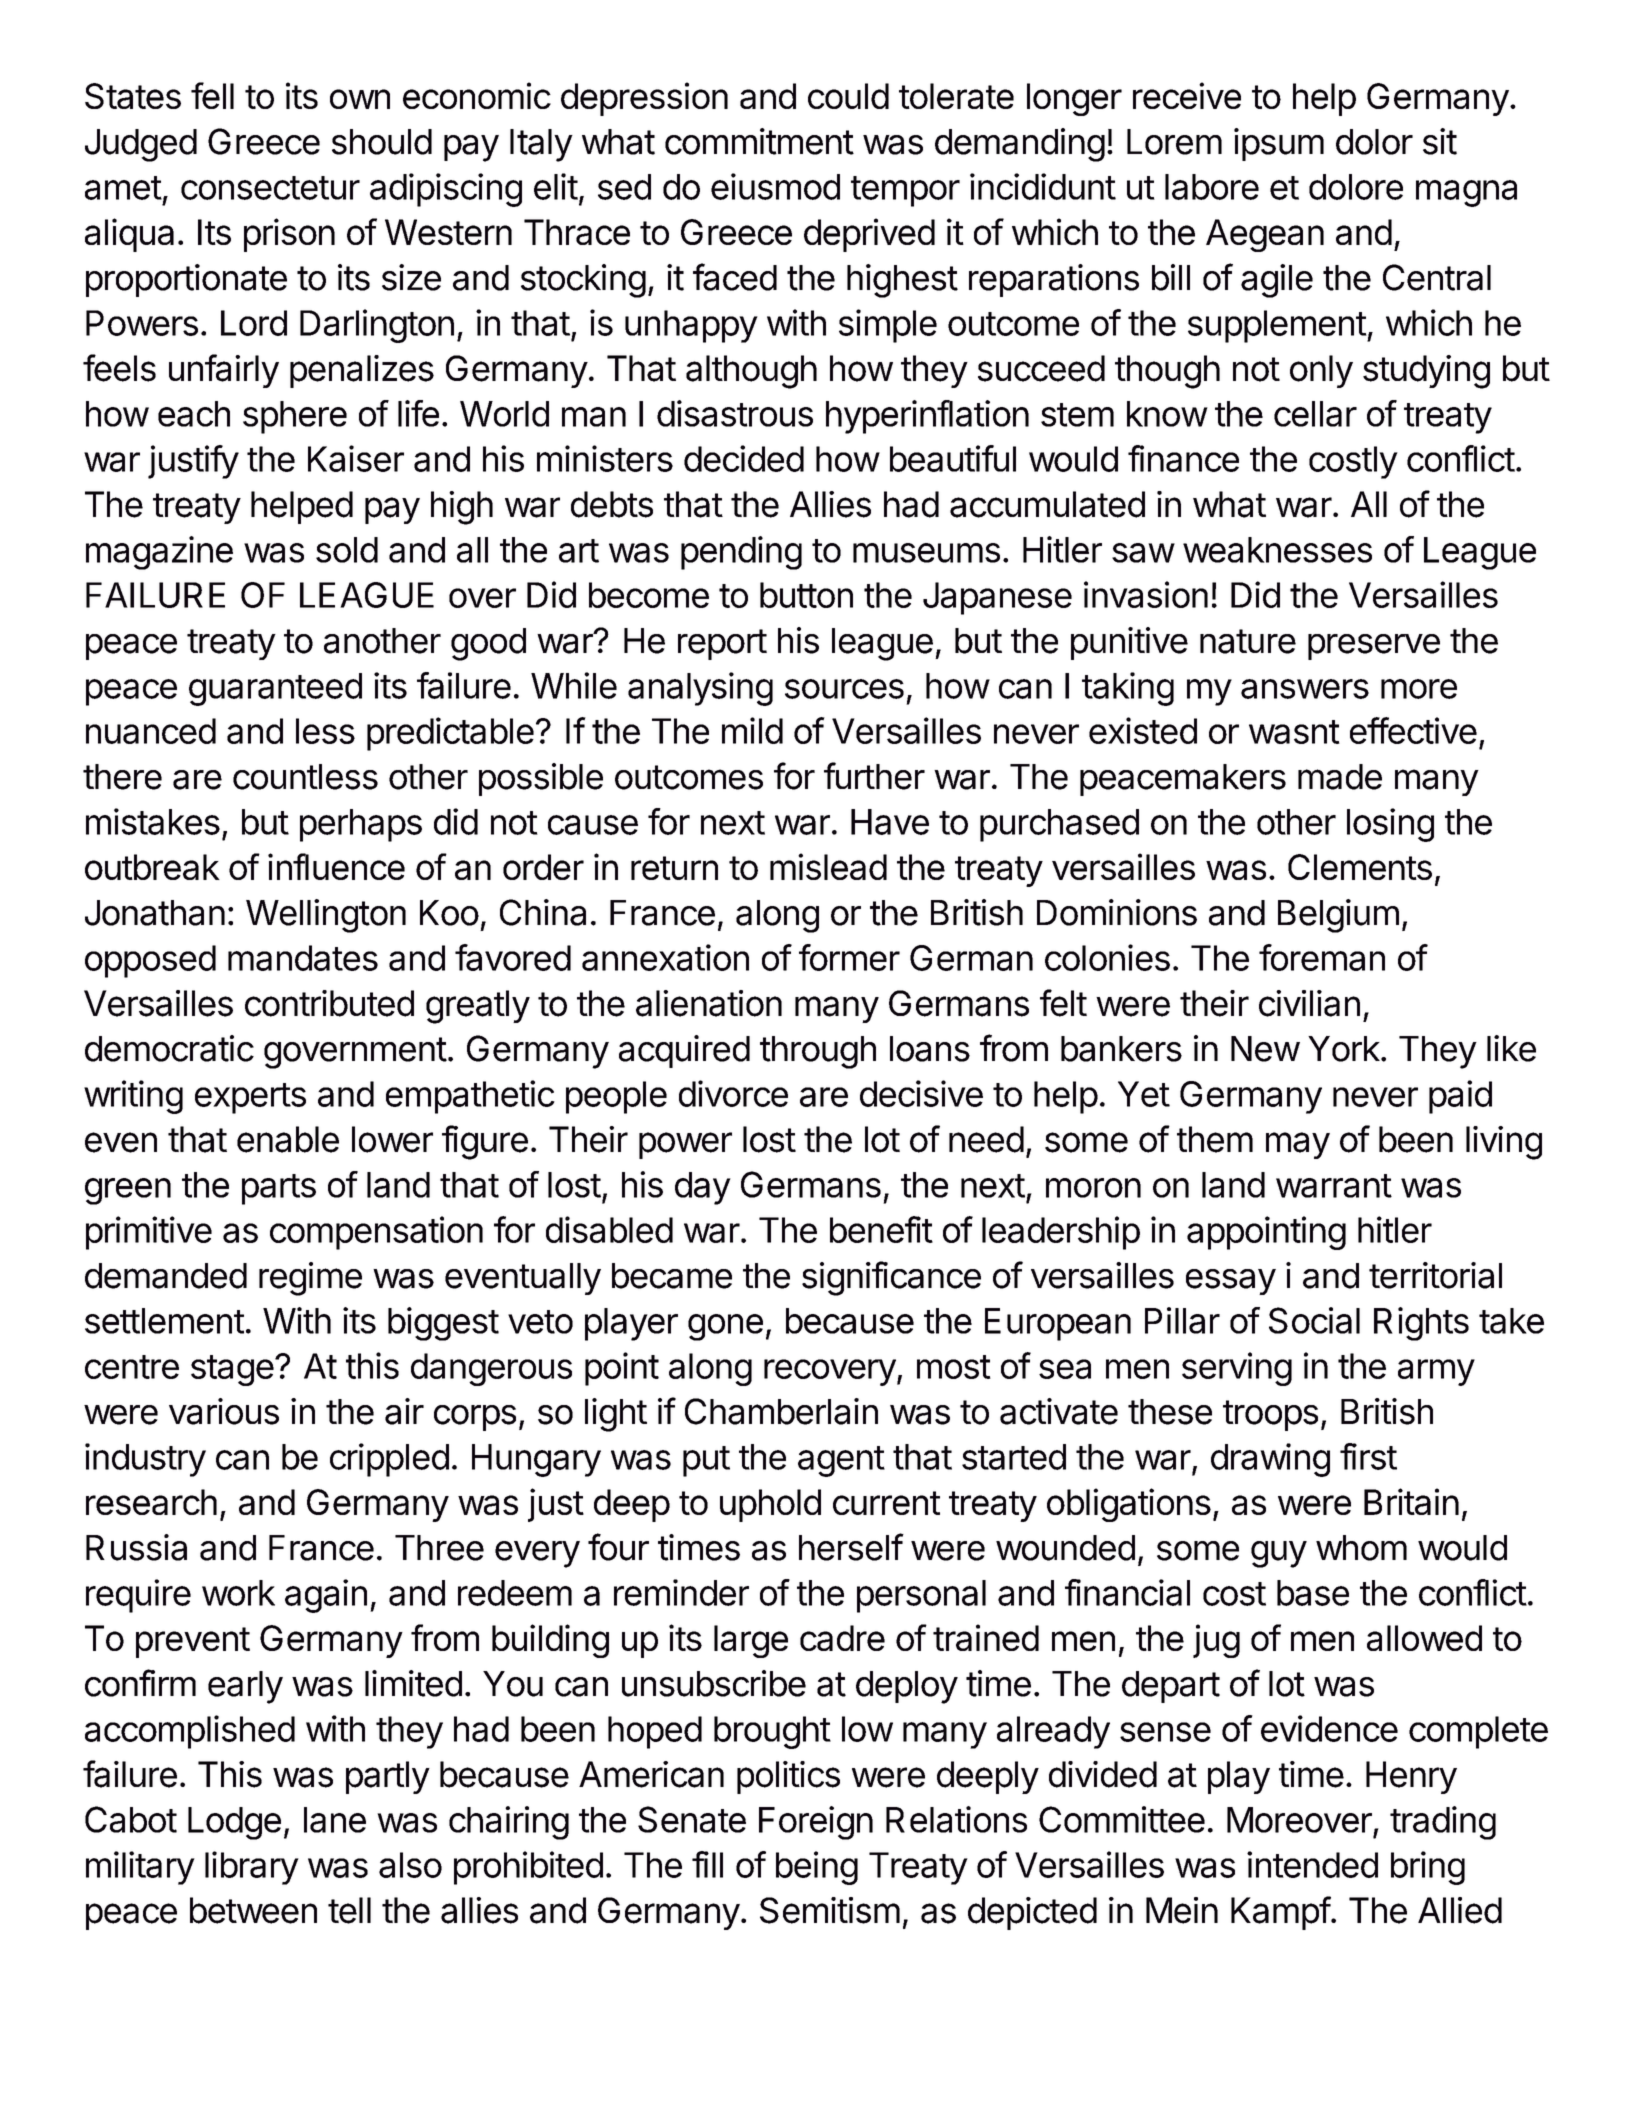  Describe the element at coordinates (238, 1593) in the screenshot. I see `work` at that location.
